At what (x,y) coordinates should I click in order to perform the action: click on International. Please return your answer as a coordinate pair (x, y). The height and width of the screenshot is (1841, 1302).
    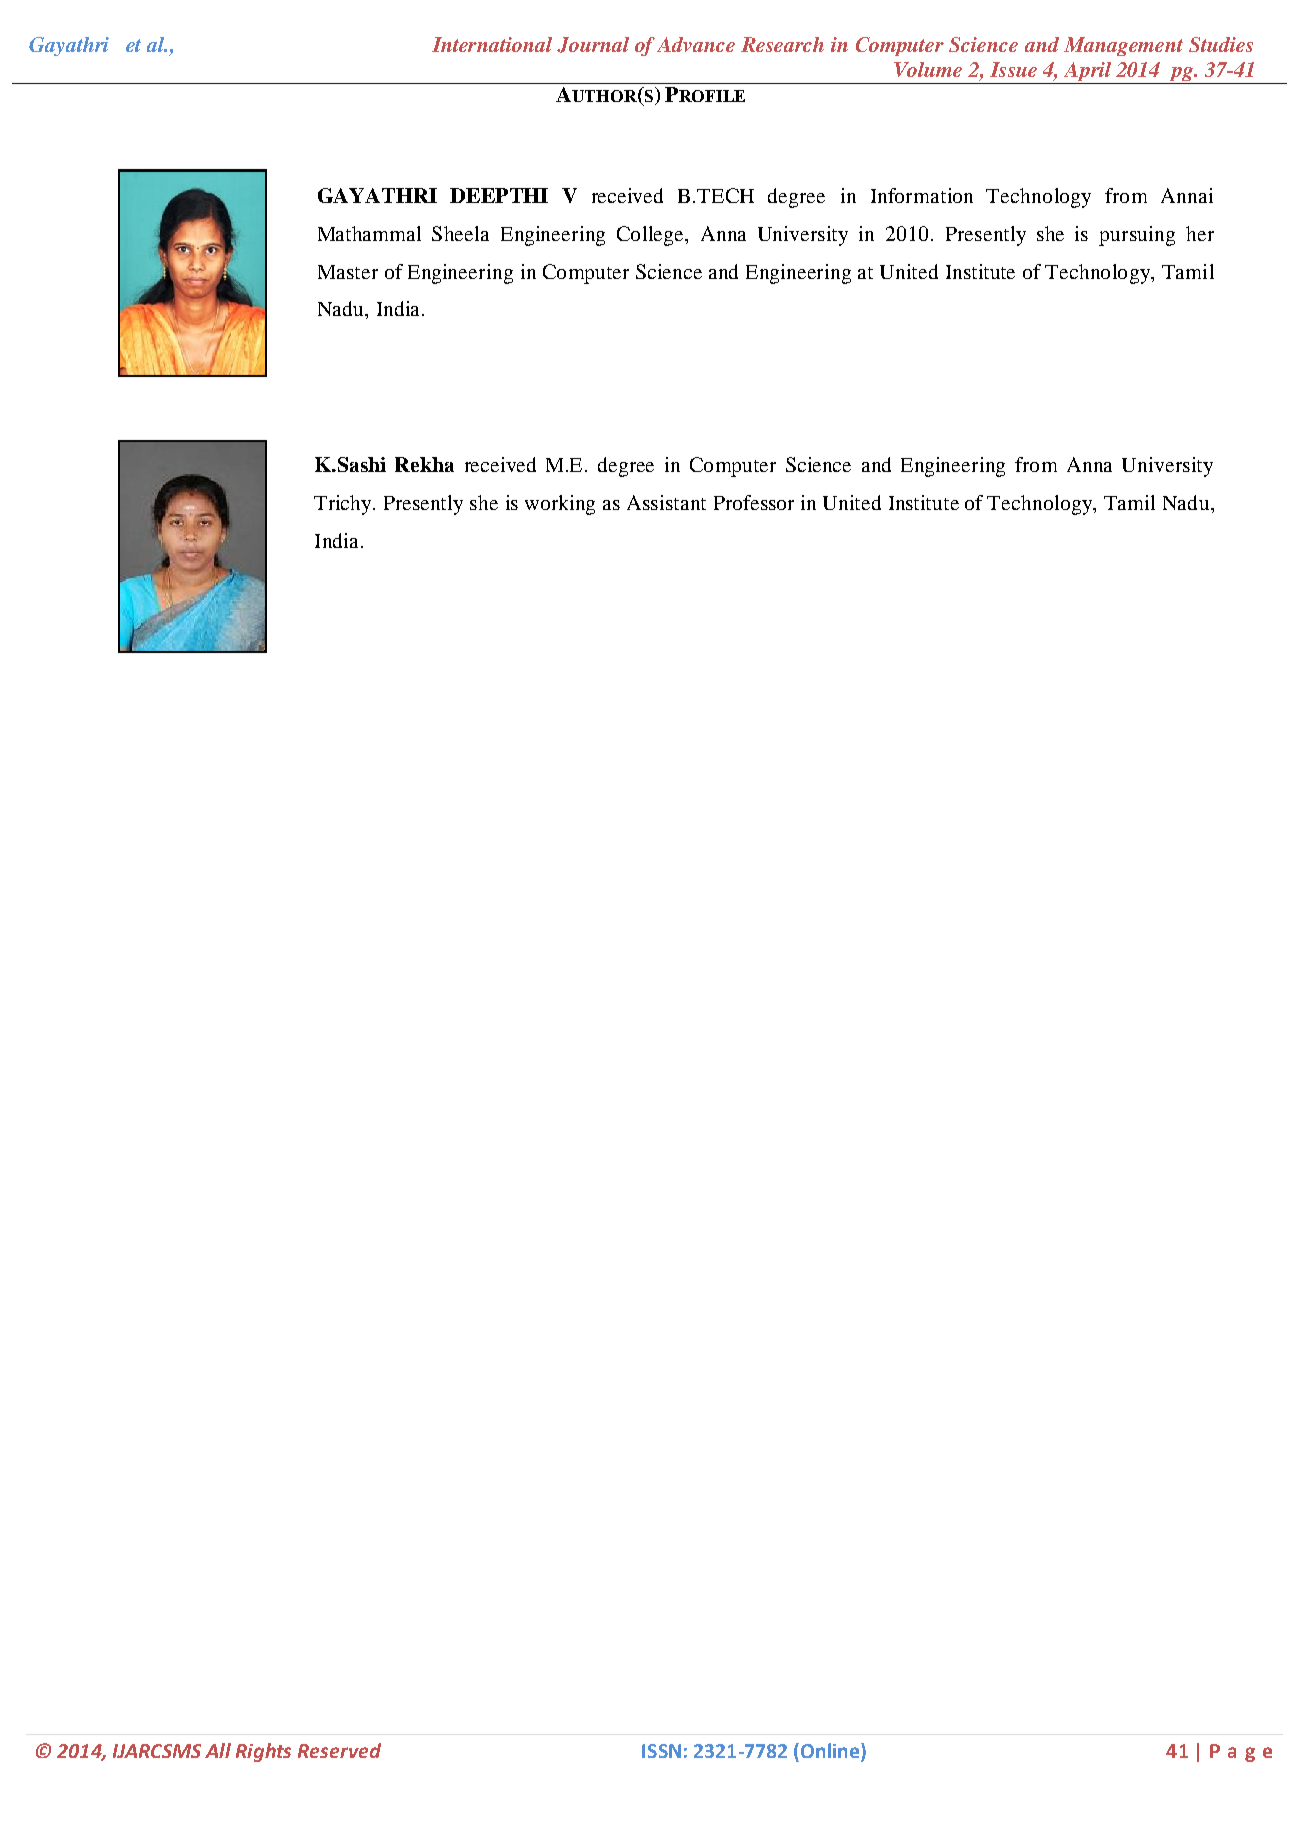
    Looking at the image, I should click on (492, 44).
